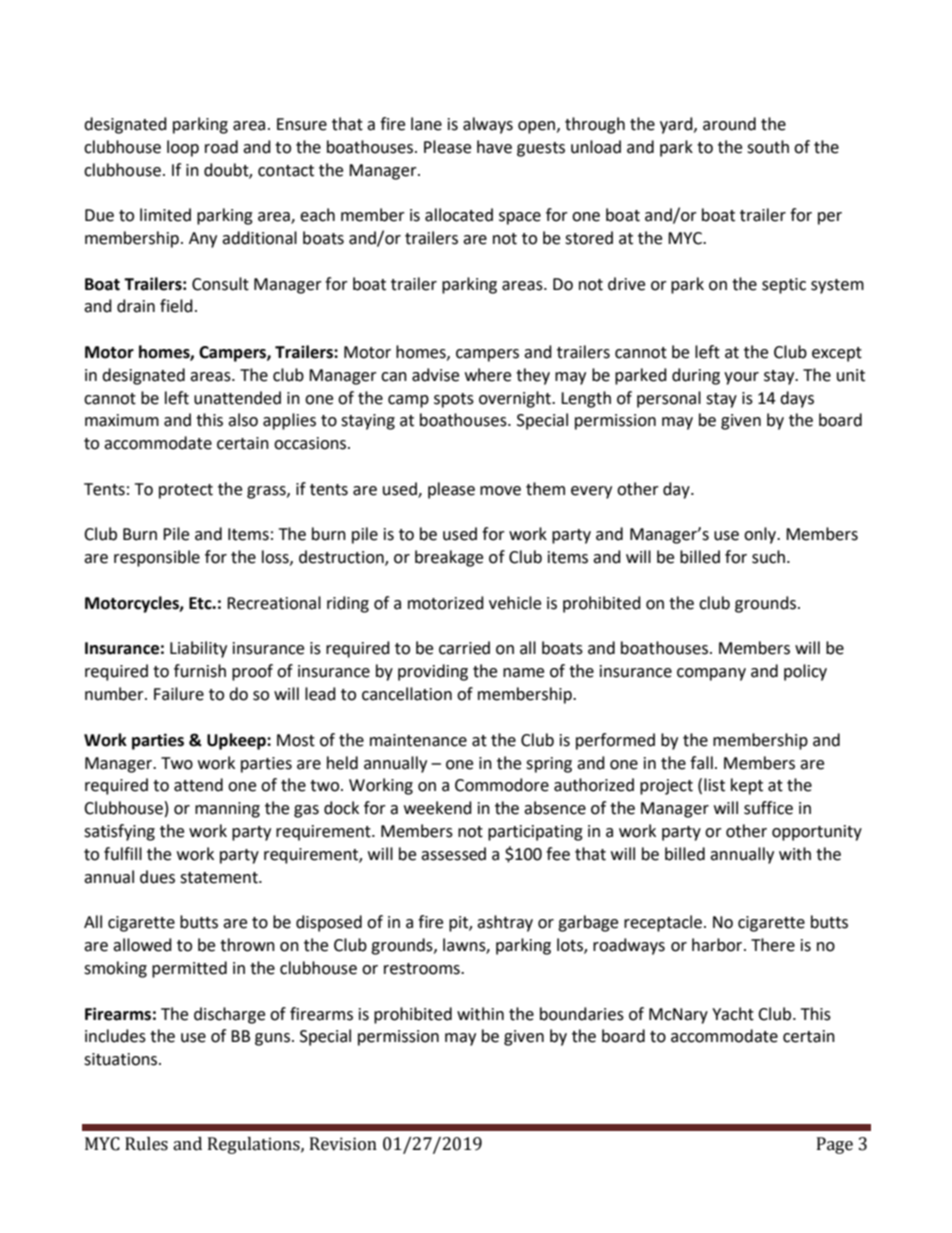 The image size is (952, 1233). What do you see at coordinates (494, 147) in the screenshot?
I see `have` at bounding box center [494, 147].
